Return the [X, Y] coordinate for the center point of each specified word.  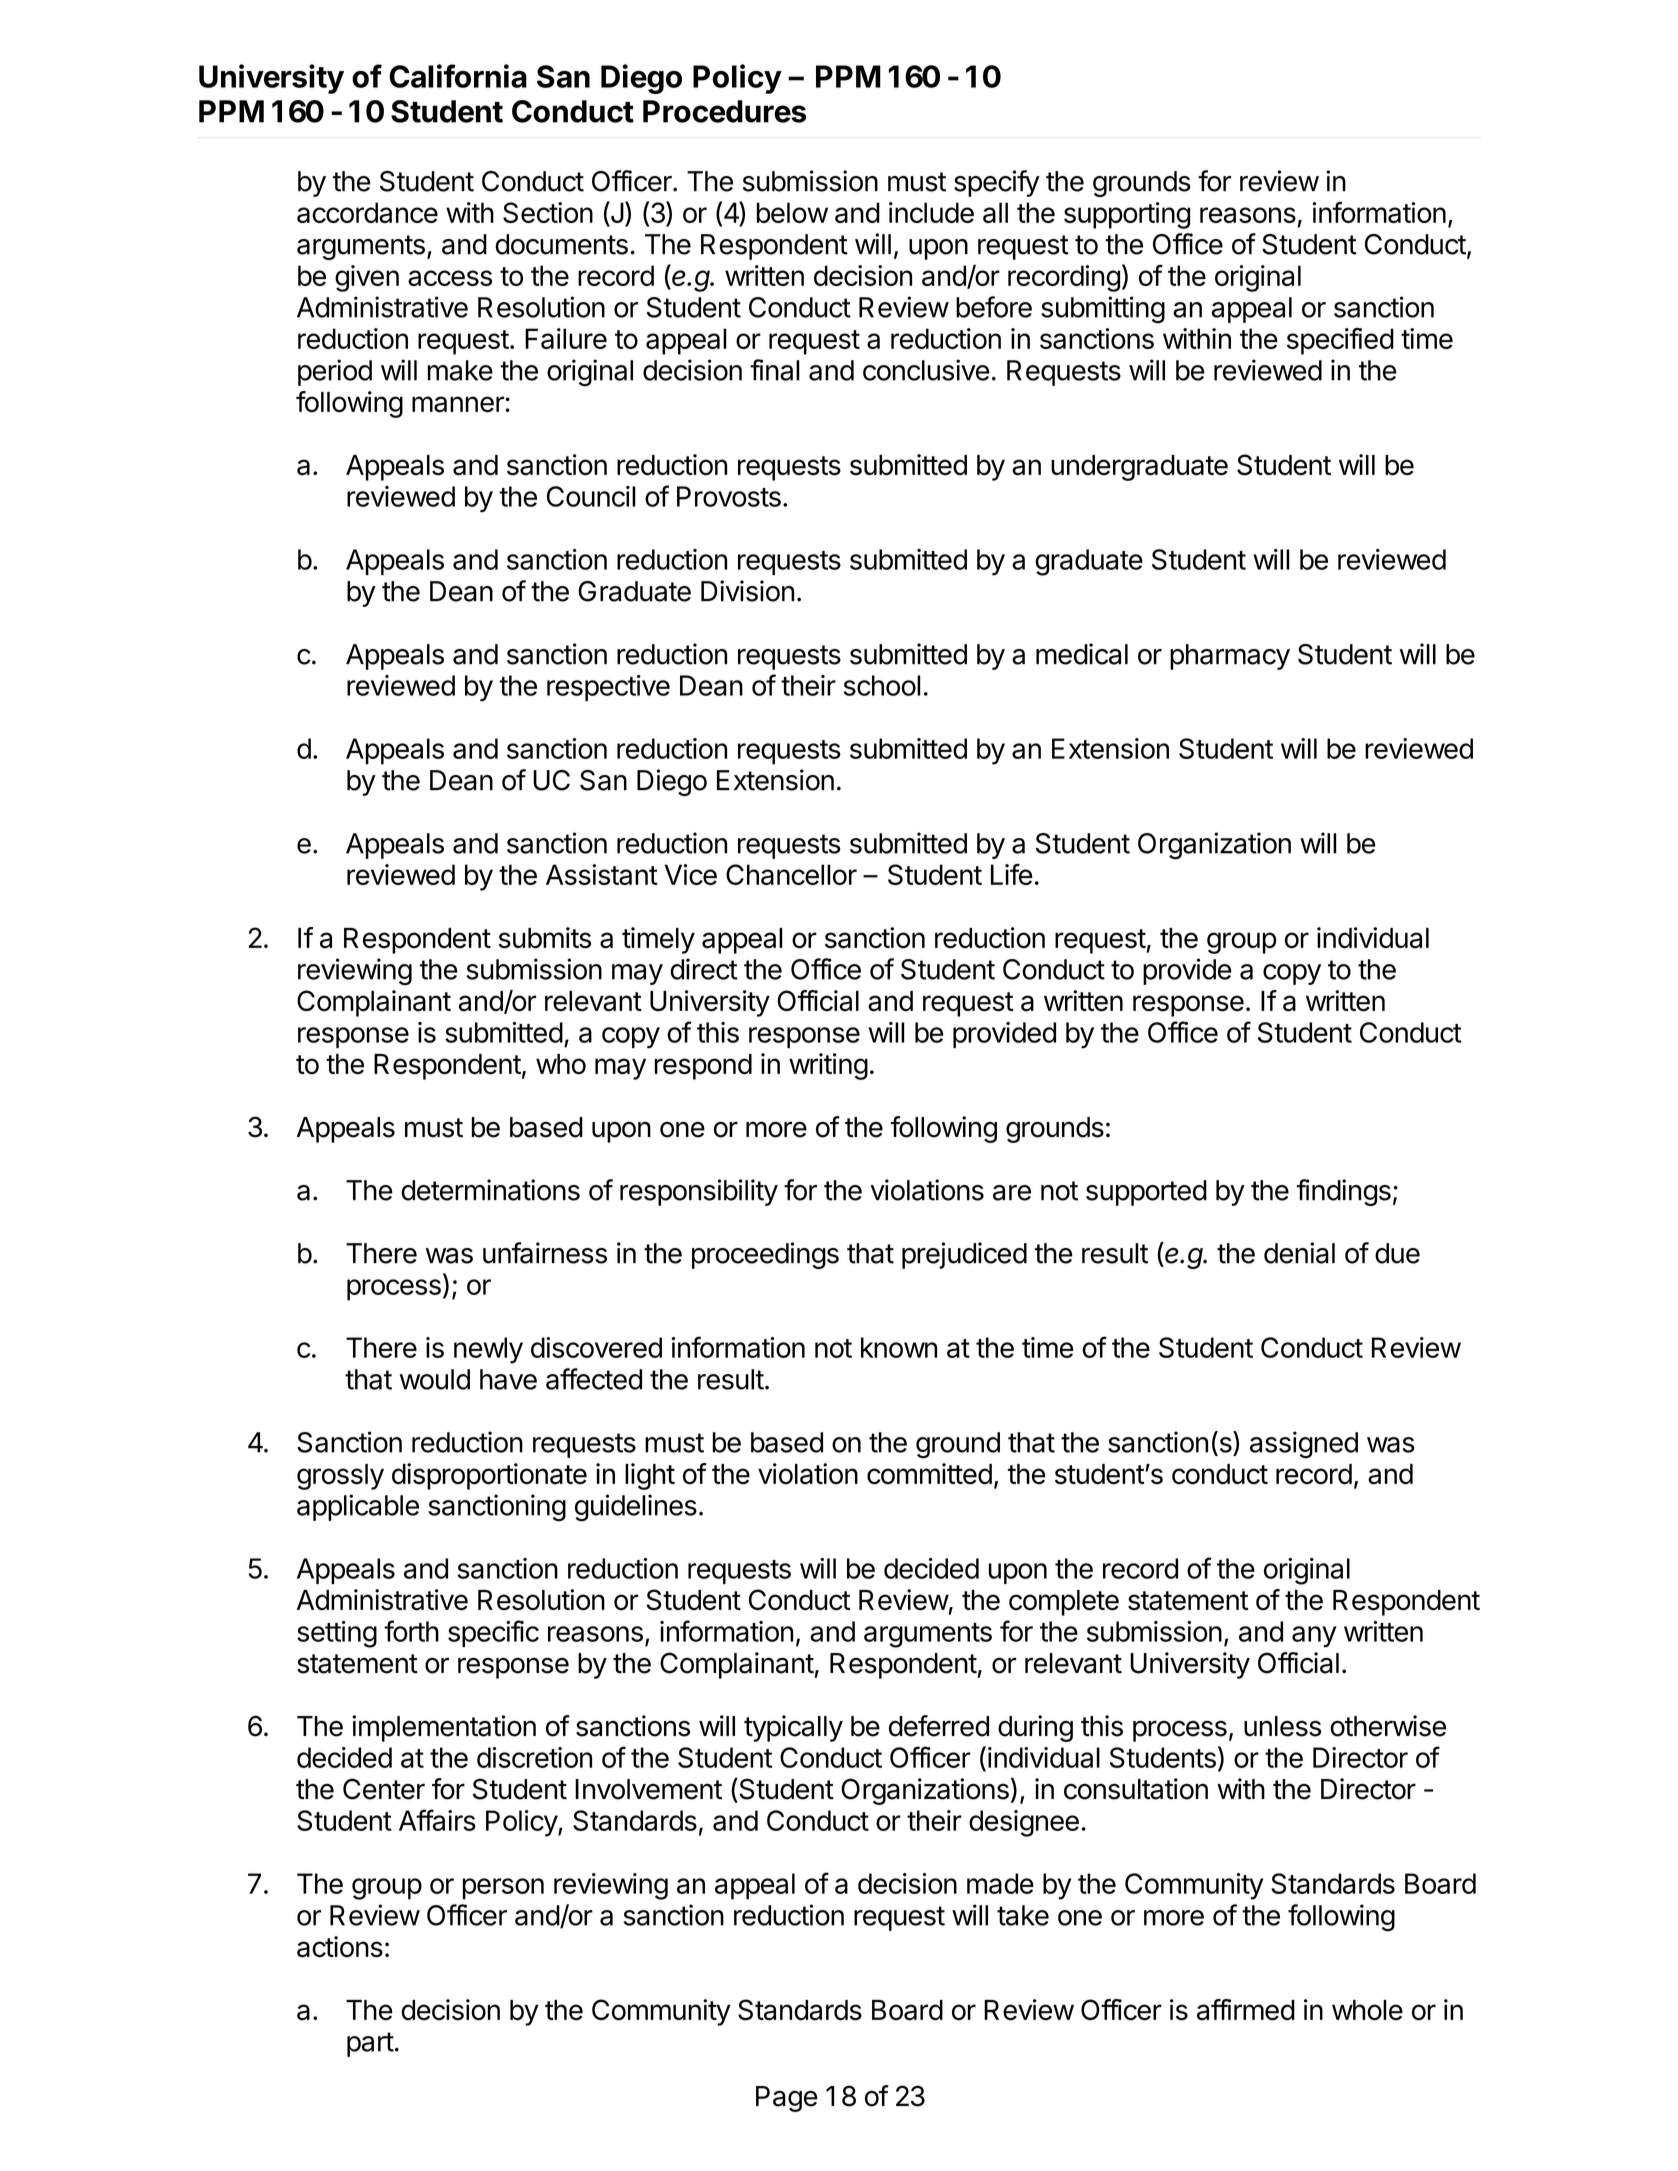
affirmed [1246, 2010]
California [458, 76]
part [370, 2044]
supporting [1127, 215]
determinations [490, 1190]
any [1314, 1637]
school [882, 685]
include [931, 212]
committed [929, 1474]
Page [787, 2099]
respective [608, 688]
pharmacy [1230, 657]
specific [493, 1633]
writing [828, 1066]
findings [1344, 1192]
